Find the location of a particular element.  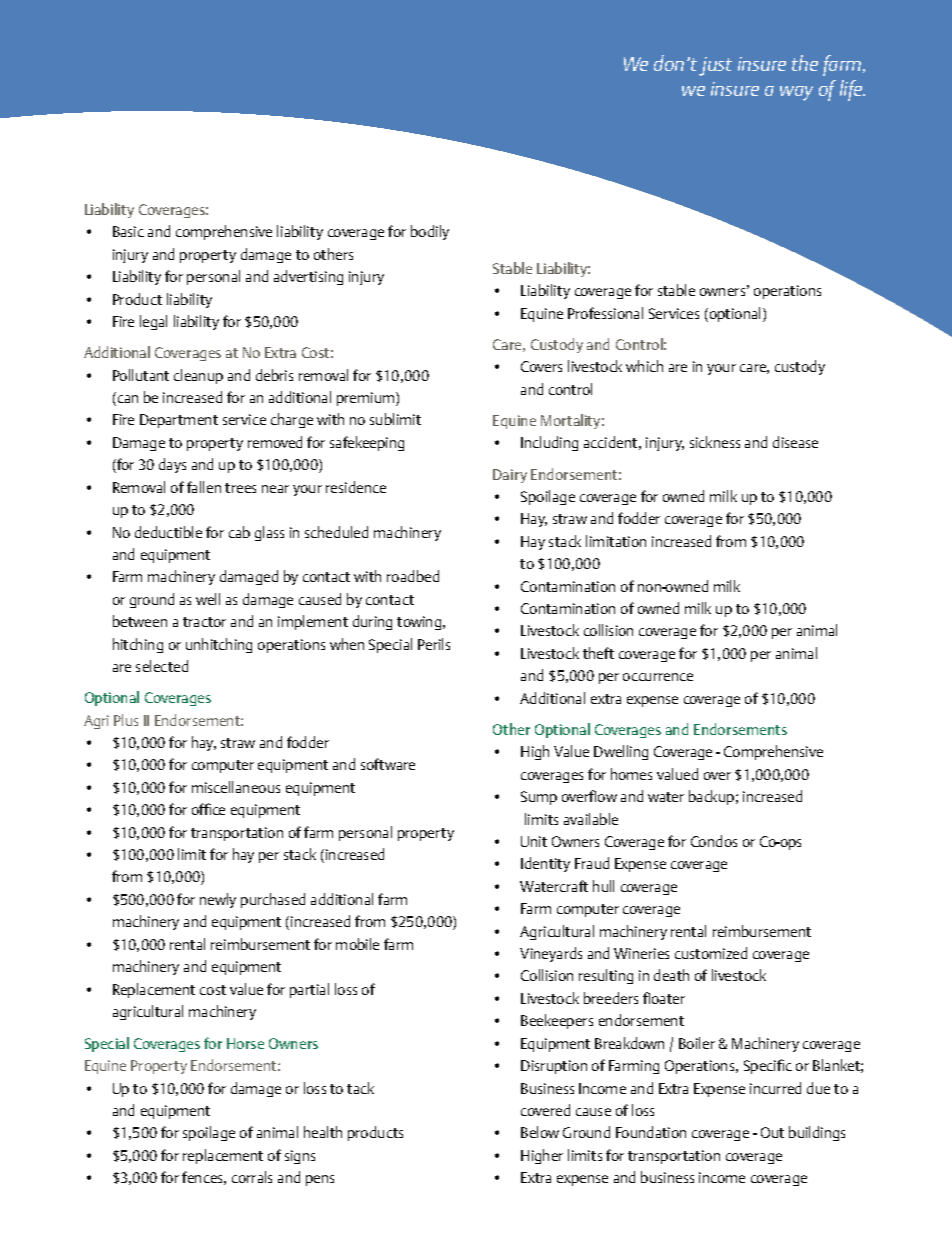

homes is located at coordinates (631, 774).
